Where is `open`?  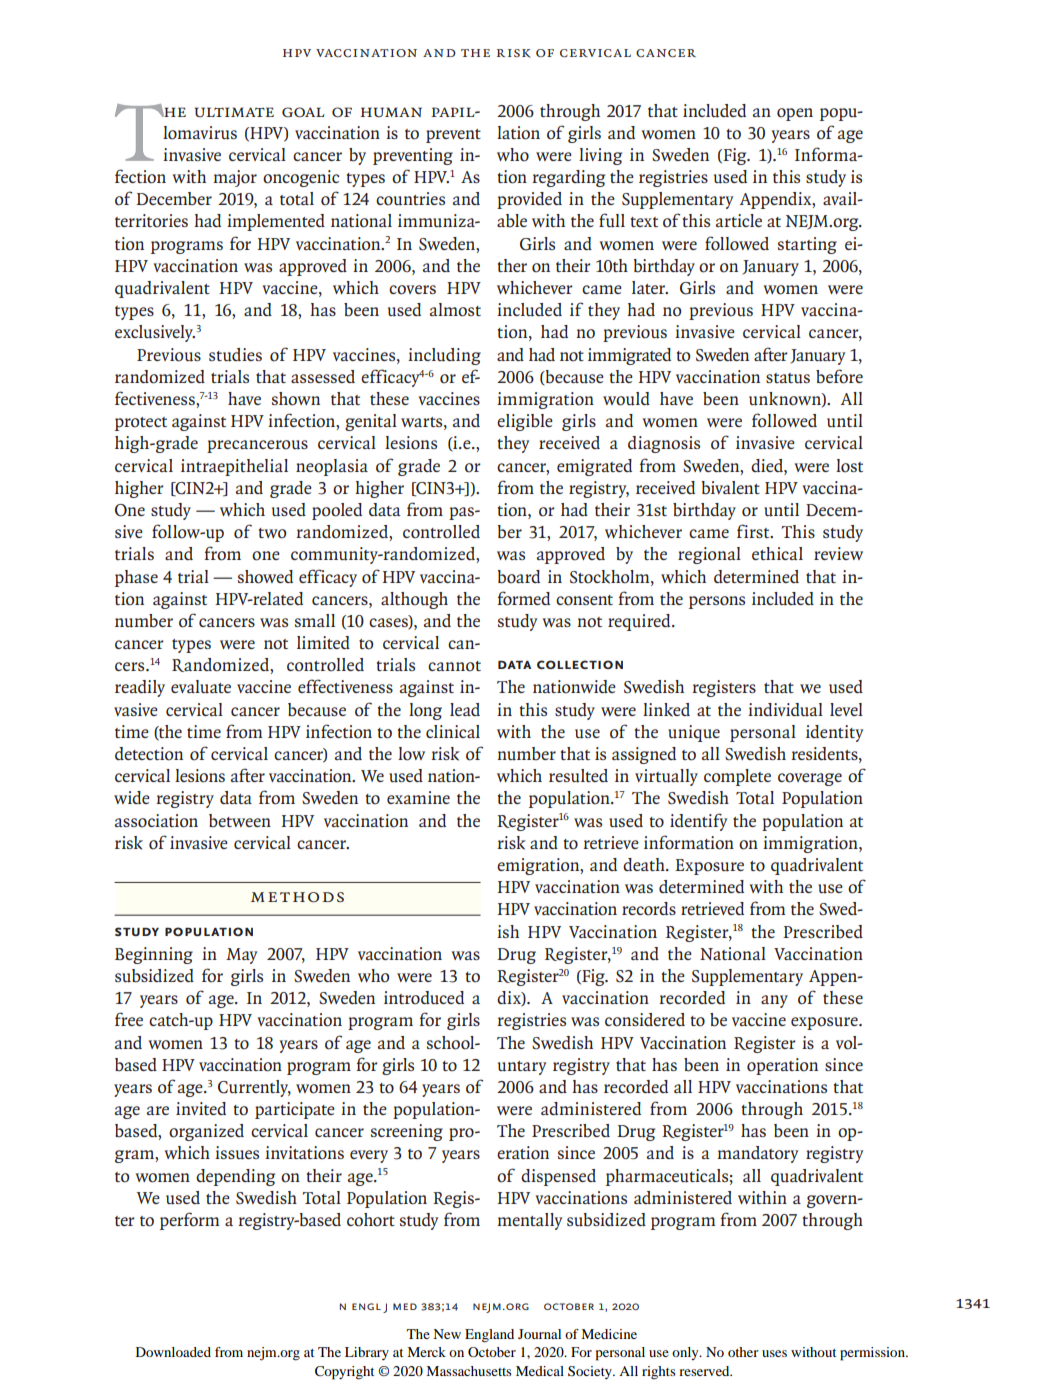
open is located at coordinates (795, 114).
